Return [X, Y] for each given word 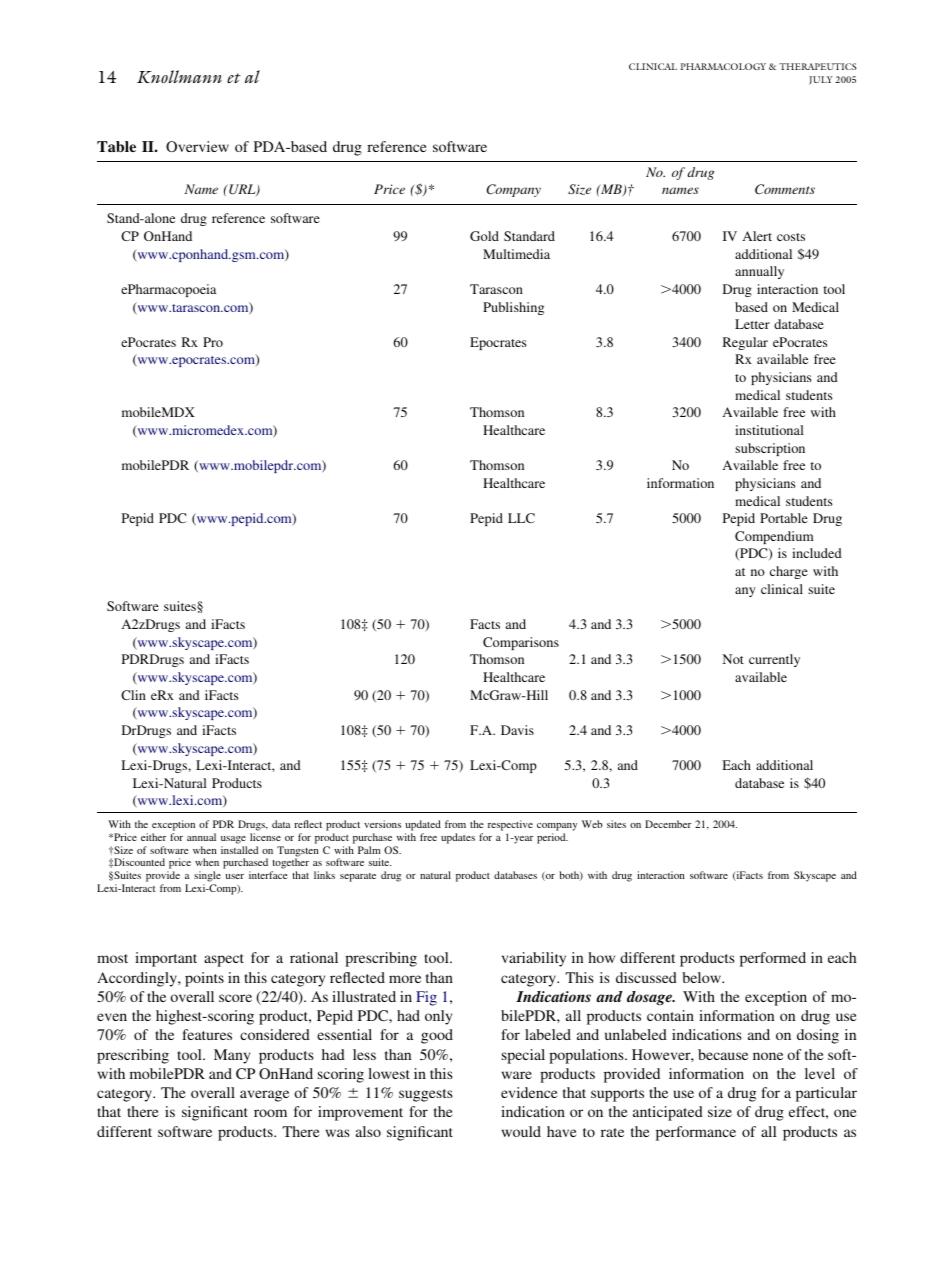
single [207, 878]
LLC [521, 518]
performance [696, 1133]
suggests [426, 1095]
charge [789, 572]
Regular [745, 343]
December [668, 824]
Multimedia [516, 254]
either [153, 837]
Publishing [513, 308]
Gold [484, 236]
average [264, 1096]
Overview [197, 146]
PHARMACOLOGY [723, 66]
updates [458, 838]
